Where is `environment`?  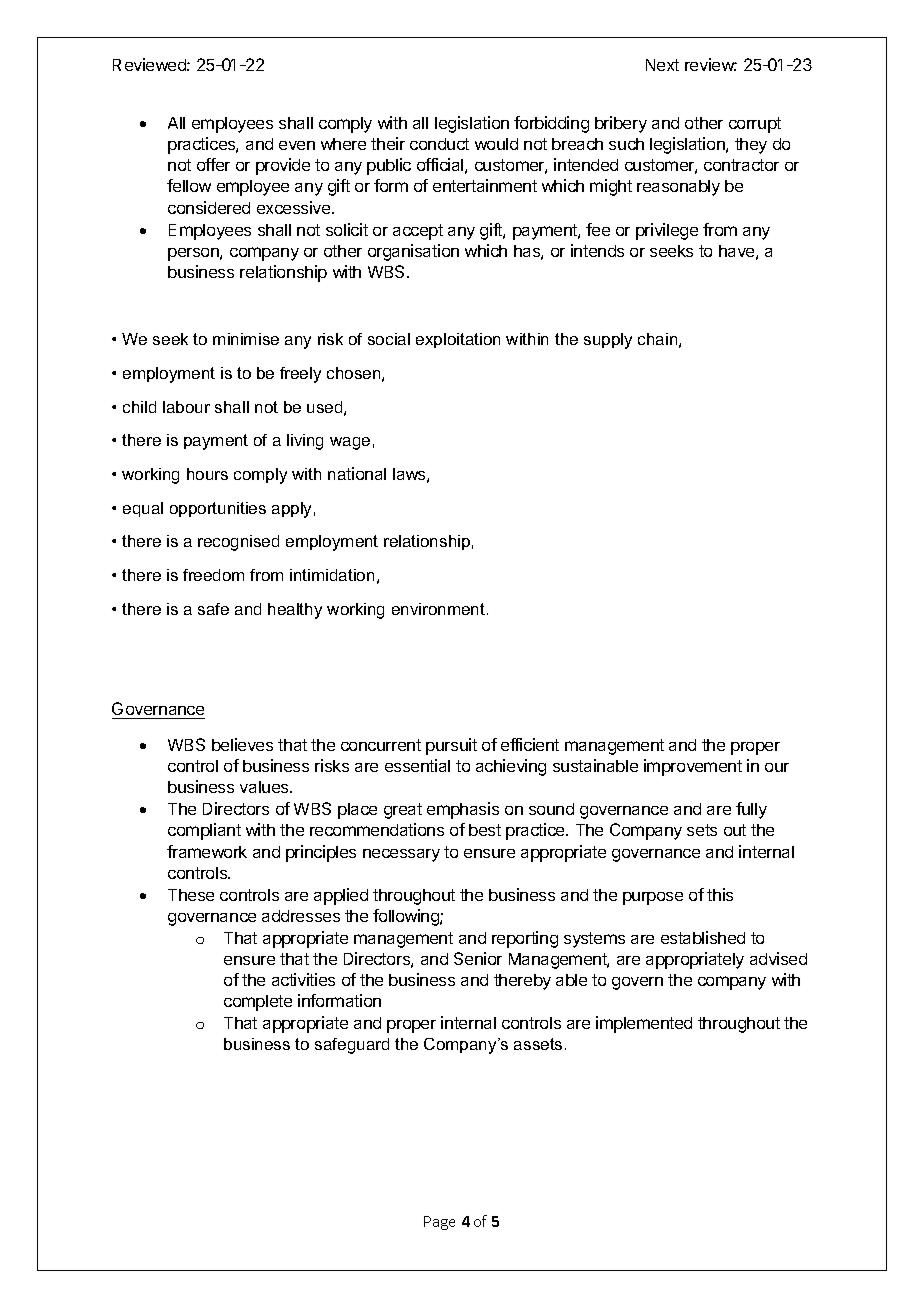
environment is located at coordinates (440, 609).
